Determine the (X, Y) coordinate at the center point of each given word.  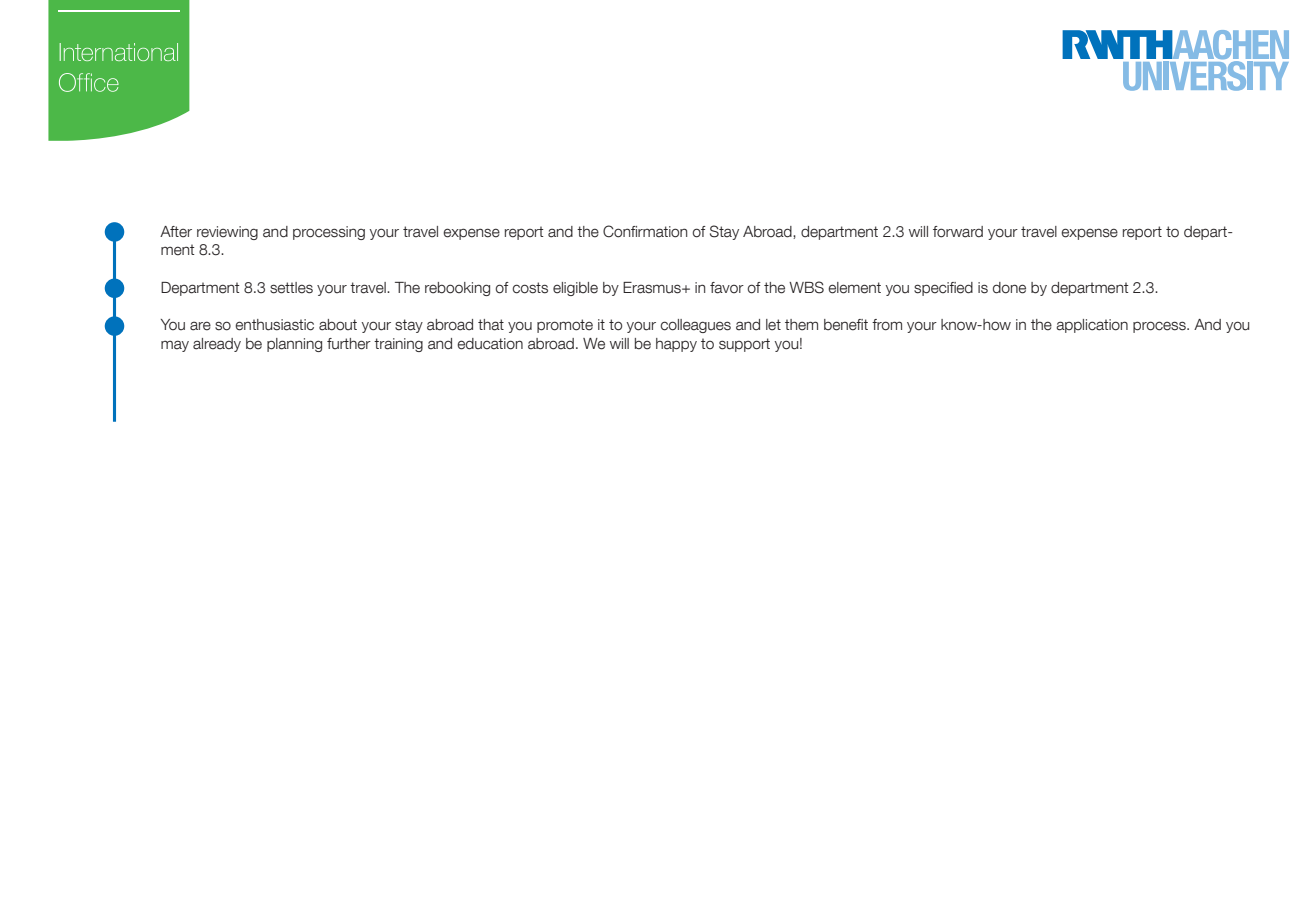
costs (530, 288)
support (744, 345)
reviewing (227, 233)
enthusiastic (274, 325)
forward (958, 232)
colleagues (695, 326)
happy (676, 345)
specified (943, 289)
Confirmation (645, 231)
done (1009, 288)
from (887, 325)
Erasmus (653, 288)
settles (291, 288)
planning (294, 345)
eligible (575, 289)
